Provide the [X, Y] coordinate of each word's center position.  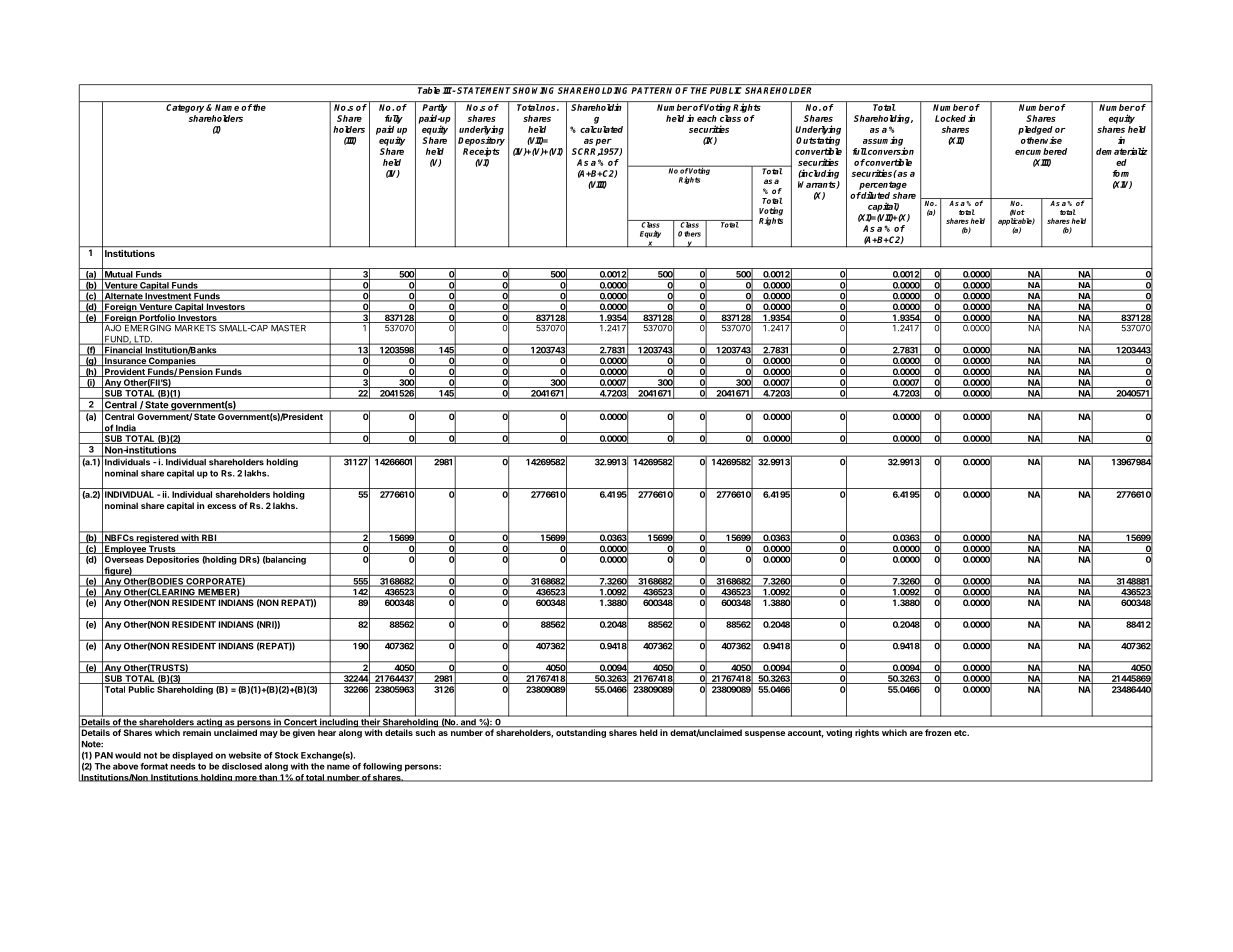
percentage [883, 186]
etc [961, 733]
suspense [765, 734]
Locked [950, 118]
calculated [601, 129]
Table [429, 90]
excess [221, 506]
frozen [938, 731]
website [245, 755]
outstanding [581, 732]
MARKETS [195, 327]
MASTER [289, 327]
